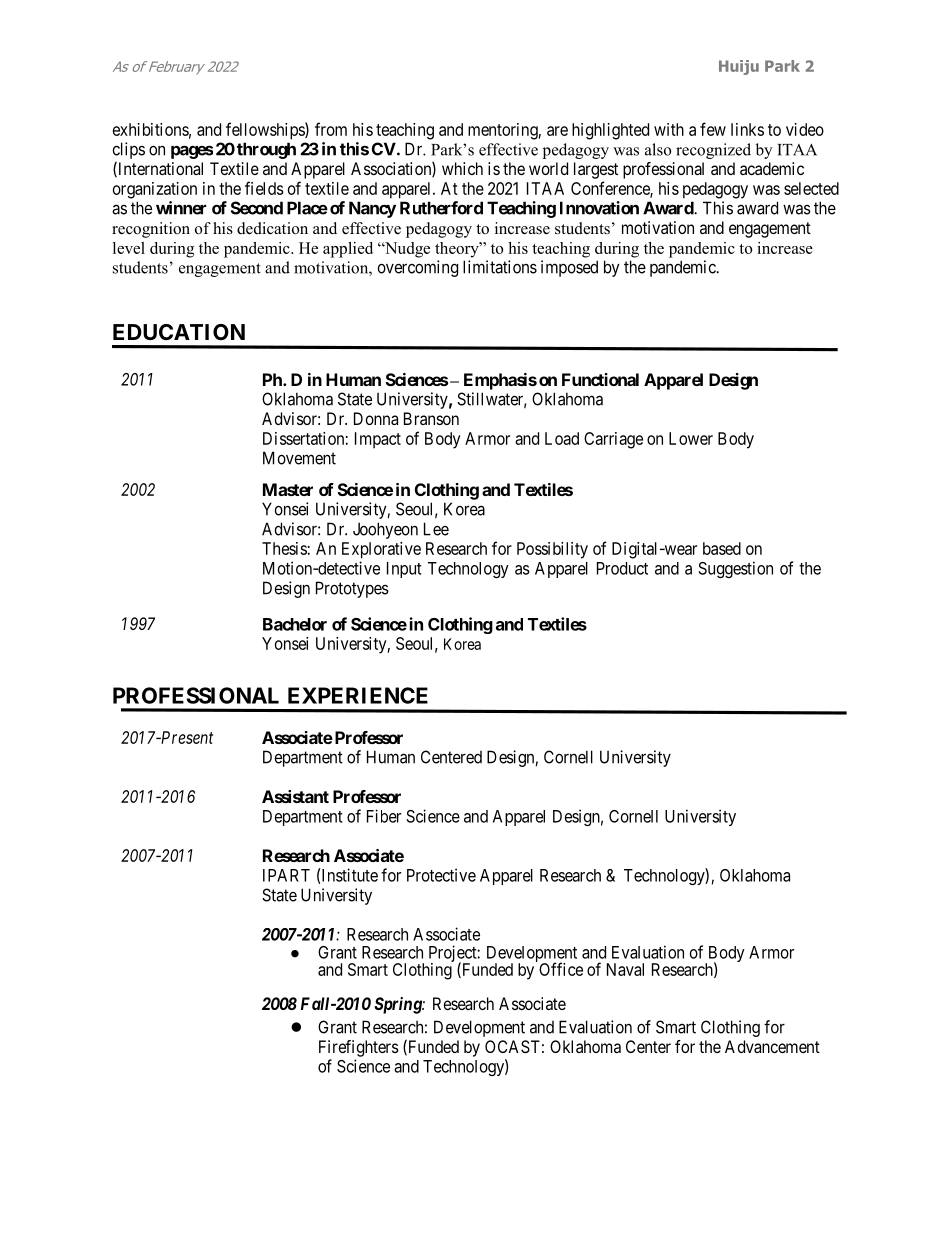 This screenshot has height=1233, width=952. Describe the element at coordinates (359, 1048) in the screenshot. I see `Firefighters` at that location.
